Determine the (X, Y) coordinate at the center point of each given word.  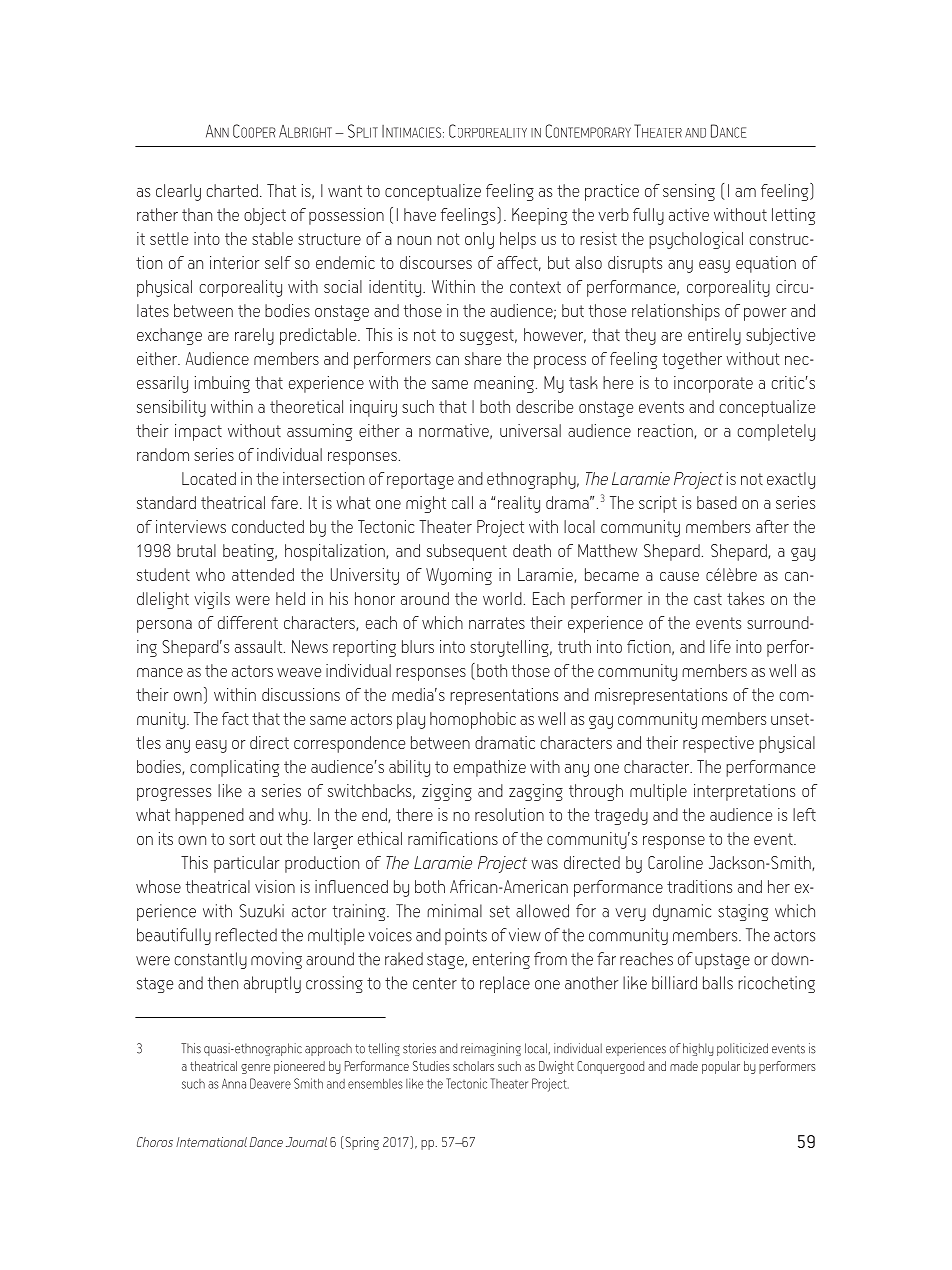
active (689, 214)
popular (721, 1067)
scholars (473, 1066)
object (265, 216)
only (479, 240)
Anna (234, 1083)
